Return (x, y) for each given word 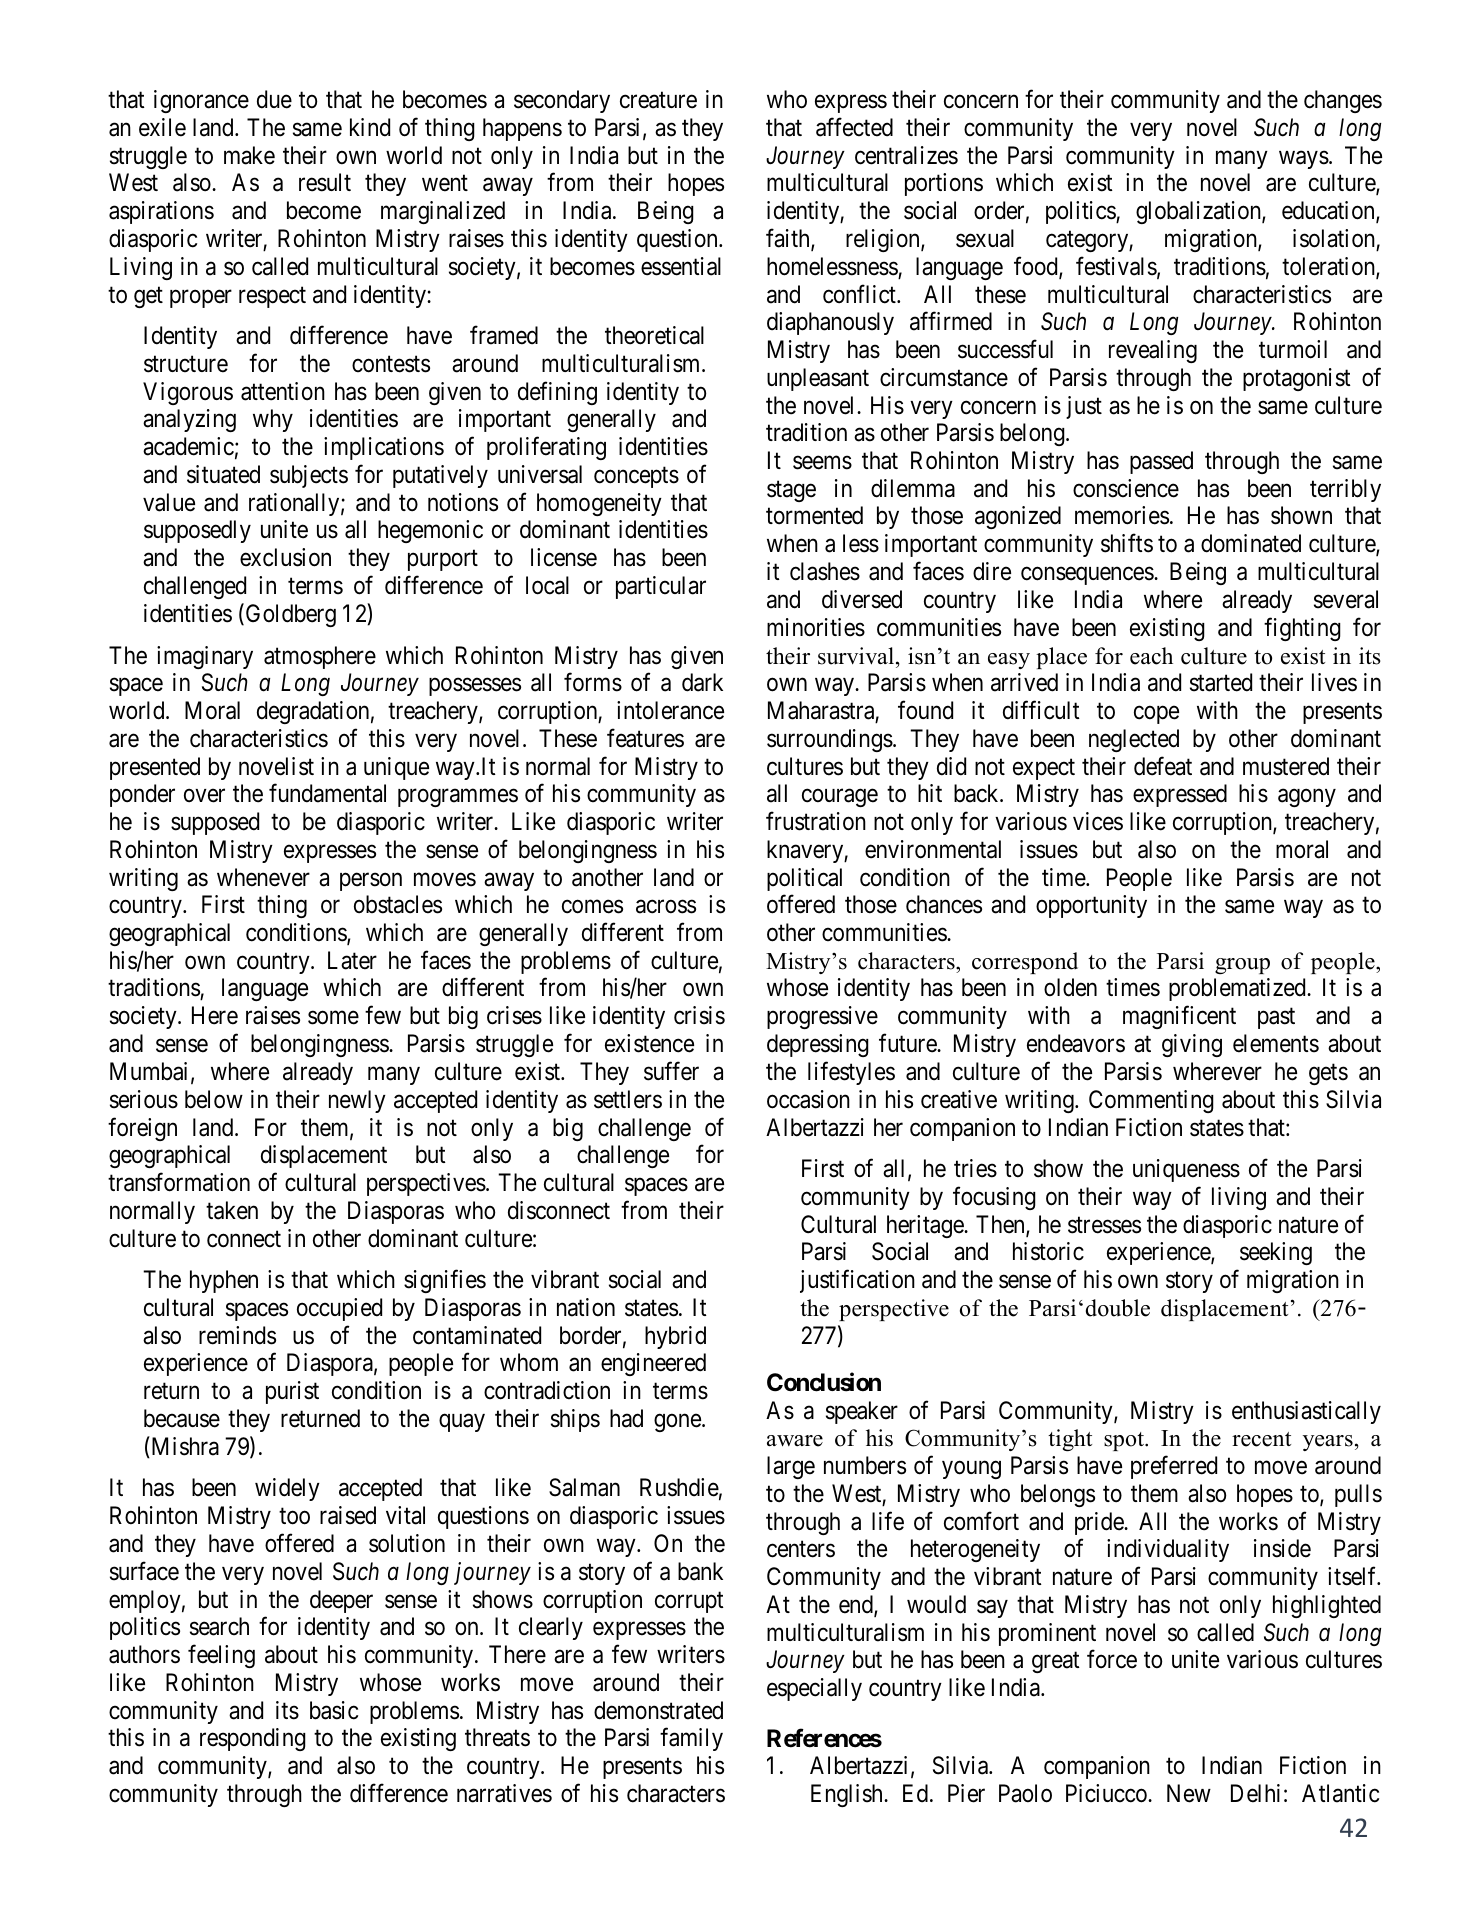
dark (702, 682)
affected (854, 127)
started (1221, 682)
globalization (1199, 212)
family (691, 1739)
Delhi (1255, 1793)
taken (232, 1210)
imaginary (205, 657)
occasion (808, 1099)
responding (253, 1739)
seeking (1276, 1253)
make (249, 155)
